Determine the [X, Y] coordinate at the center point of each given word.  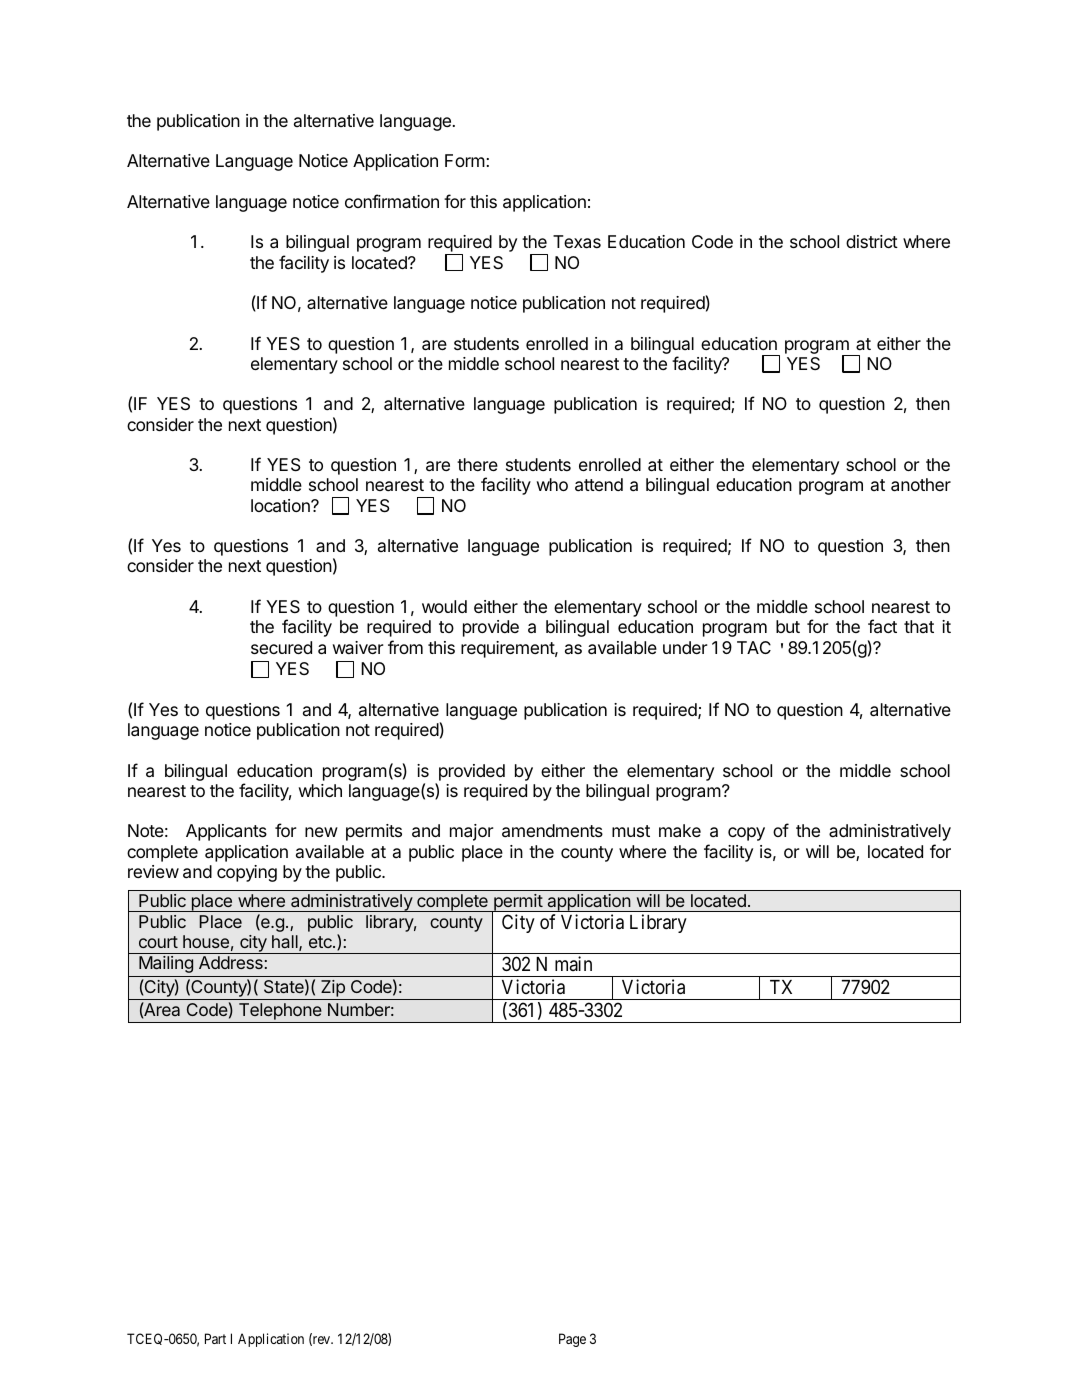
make [680, 831]
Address [231, 962]
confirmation [392, 201]
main [573, 963]
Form [465, 160]
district [872, 241]
